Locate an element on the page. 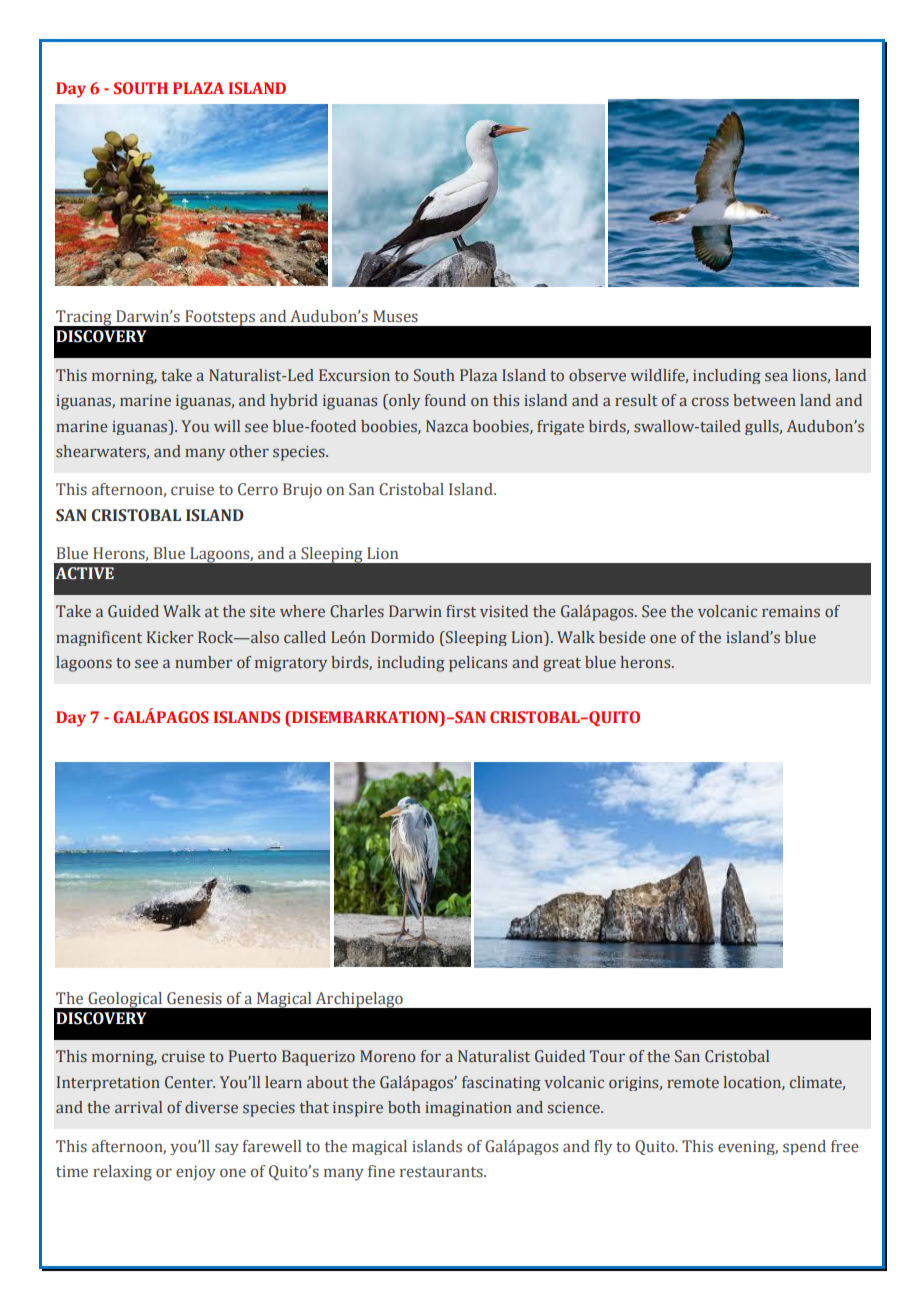  beside is located at coordinates (622, 637).
